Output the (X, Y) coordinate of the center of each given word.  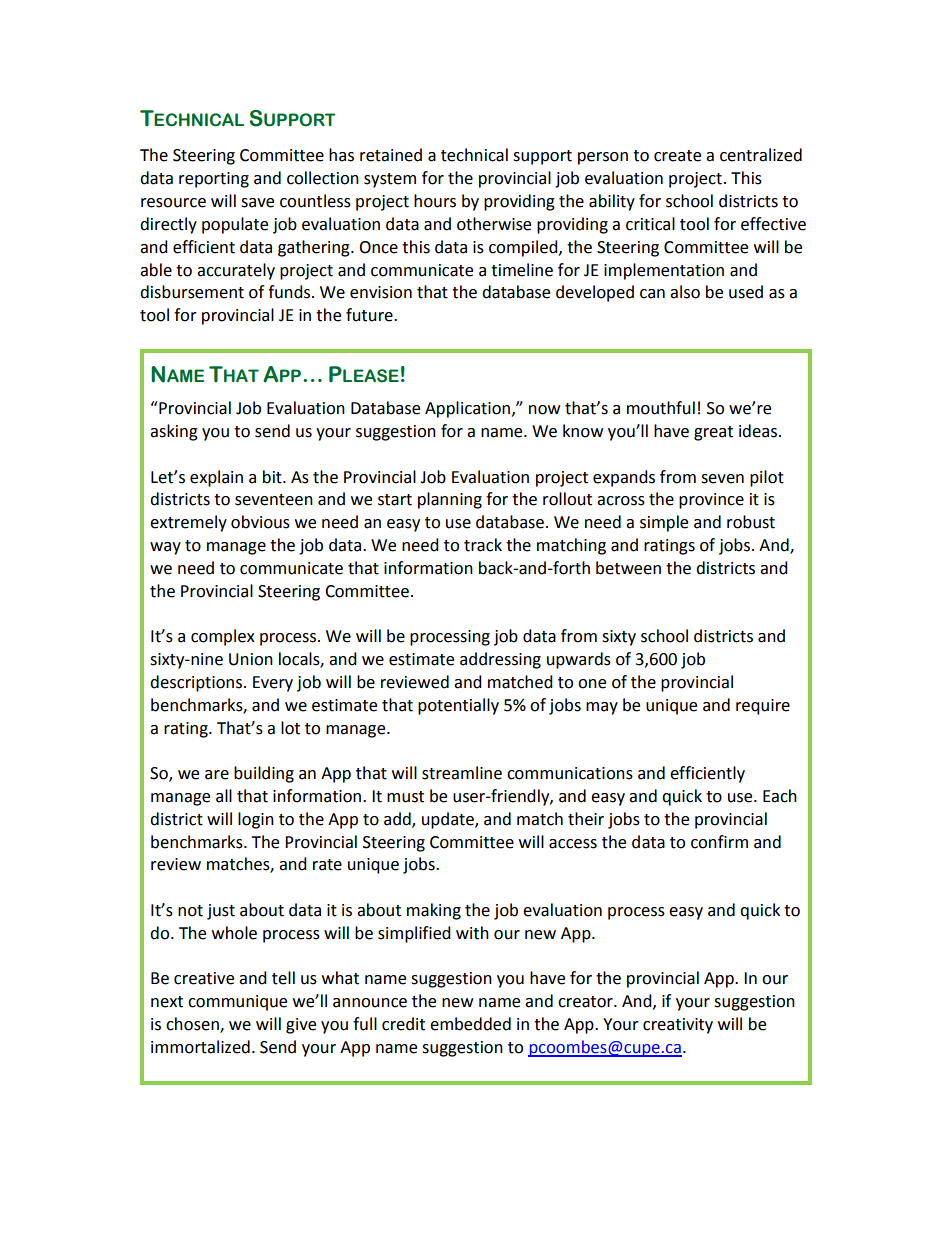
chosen (193, 1025)
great (713, 433)
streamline (462, 773)
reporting (214, 180)
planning (450, 500)
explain (216, 478)
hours (435, 201)
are (217, 775)
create (677, 156)
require (763, 707)
